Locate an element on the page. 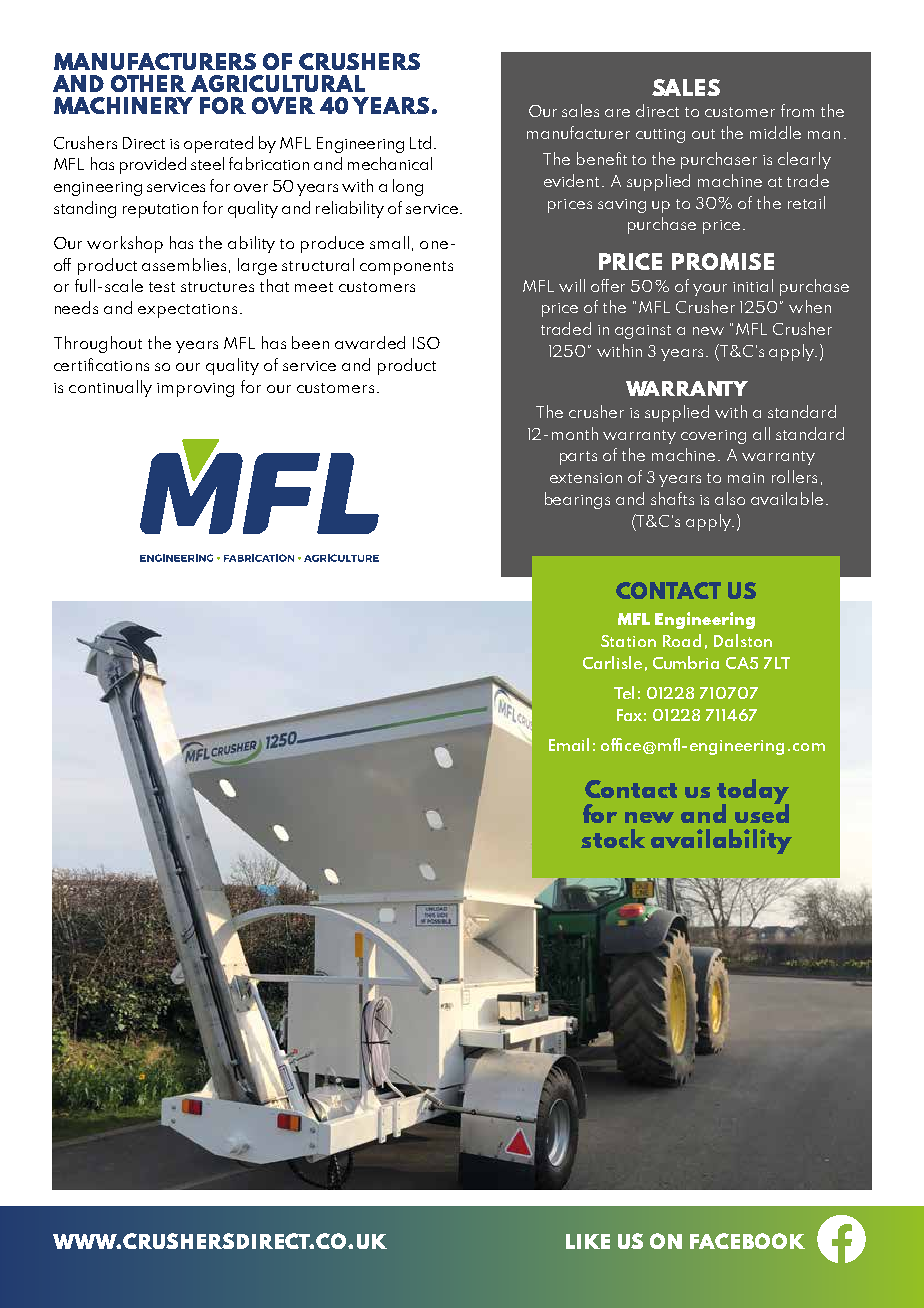  Ltd is located at coordinates (420, 142).
